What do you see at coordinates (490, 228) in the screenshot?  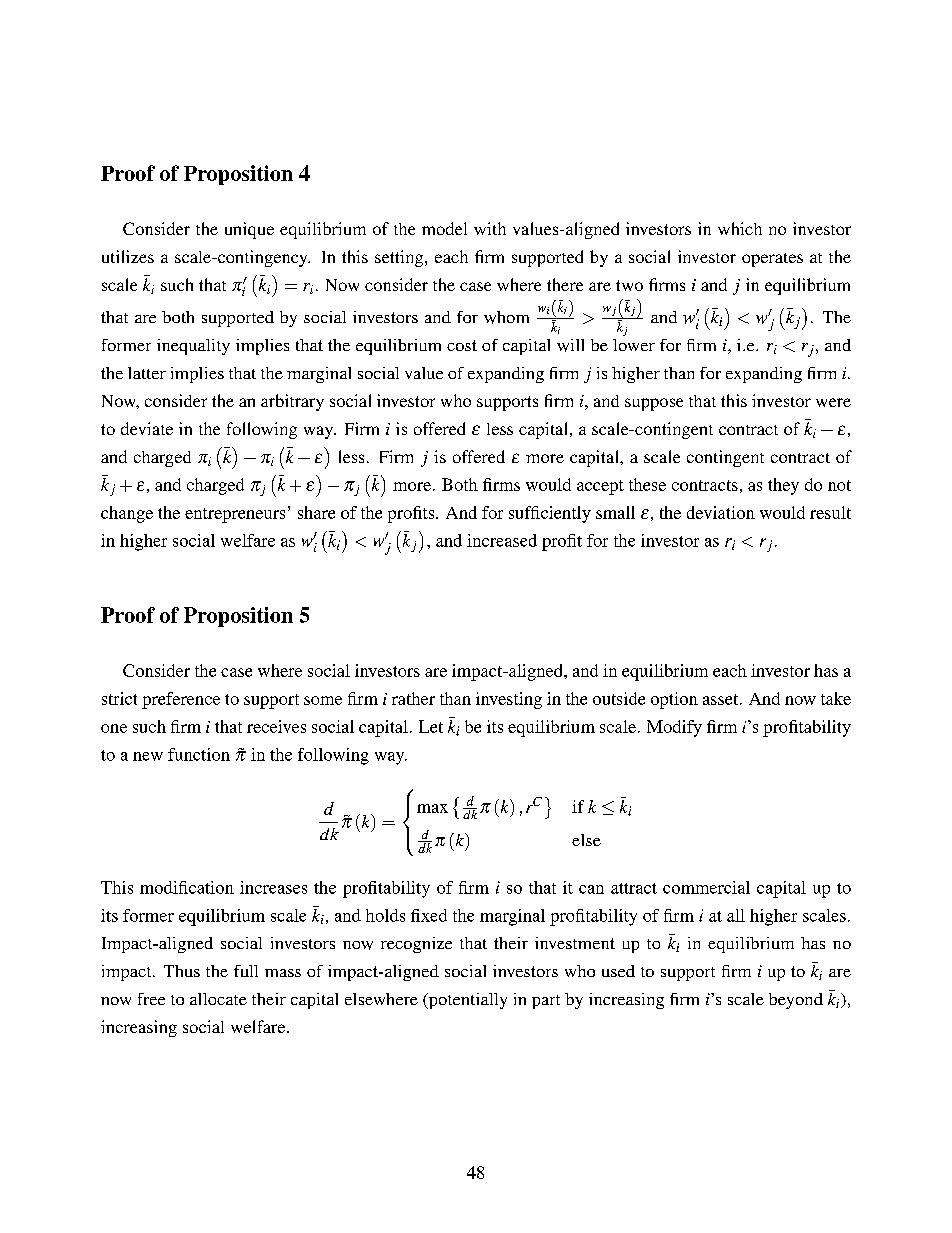 I see `with` at bounding box center [490, 228].
